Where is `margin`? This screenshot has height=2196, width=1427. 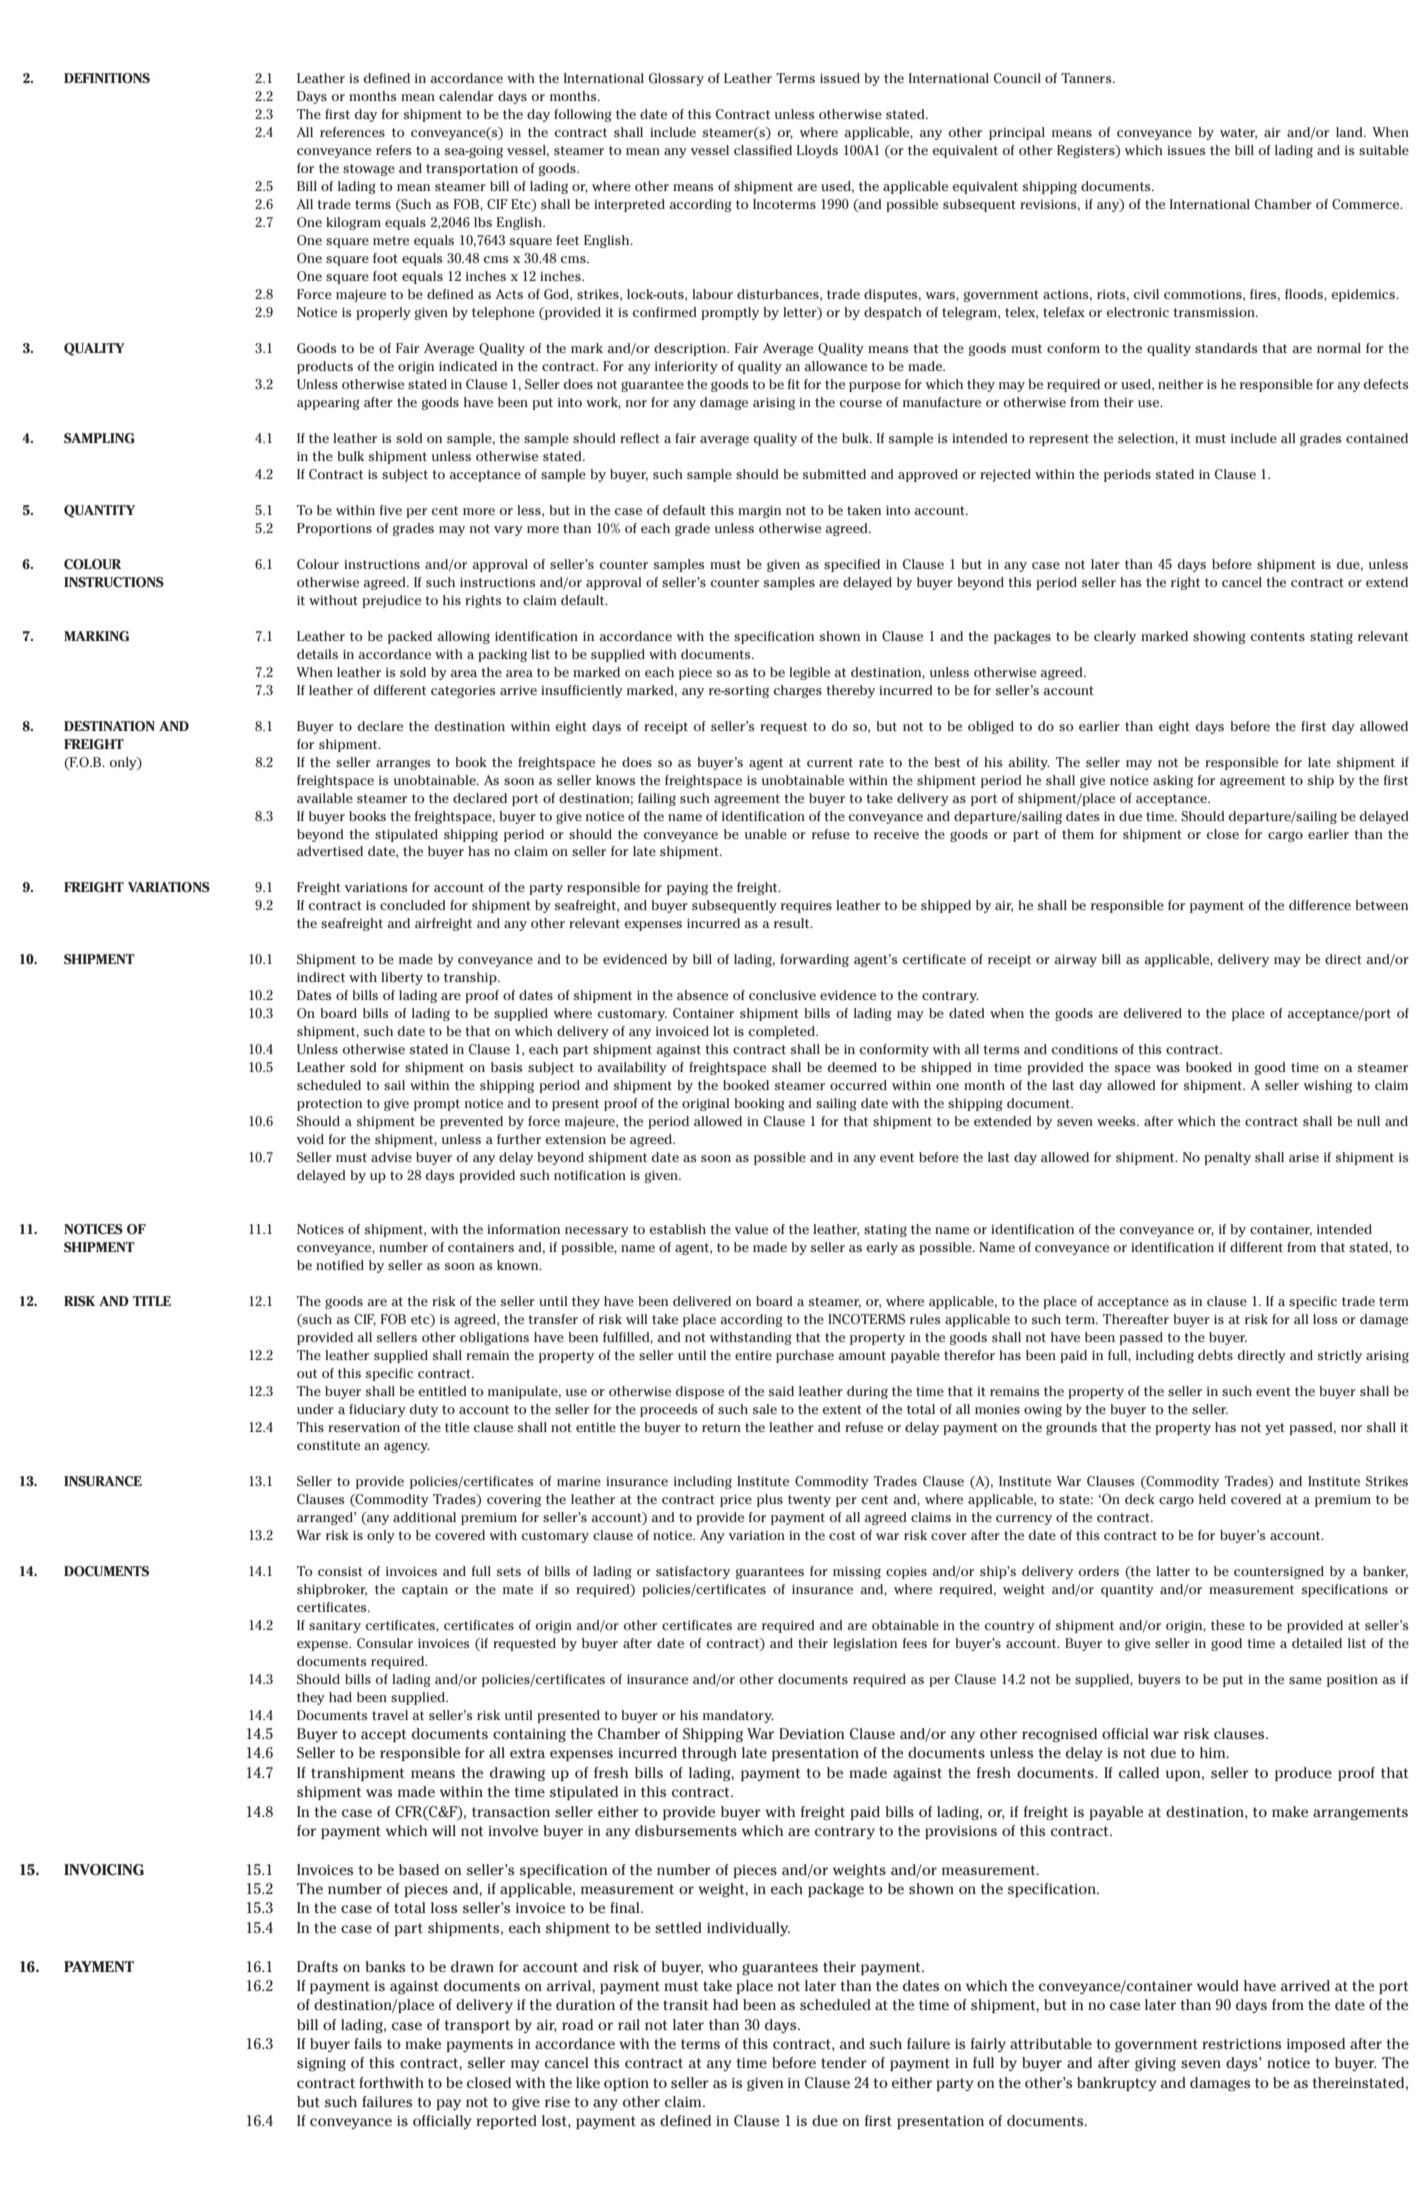 margin is located at coordinates (759, 512).
